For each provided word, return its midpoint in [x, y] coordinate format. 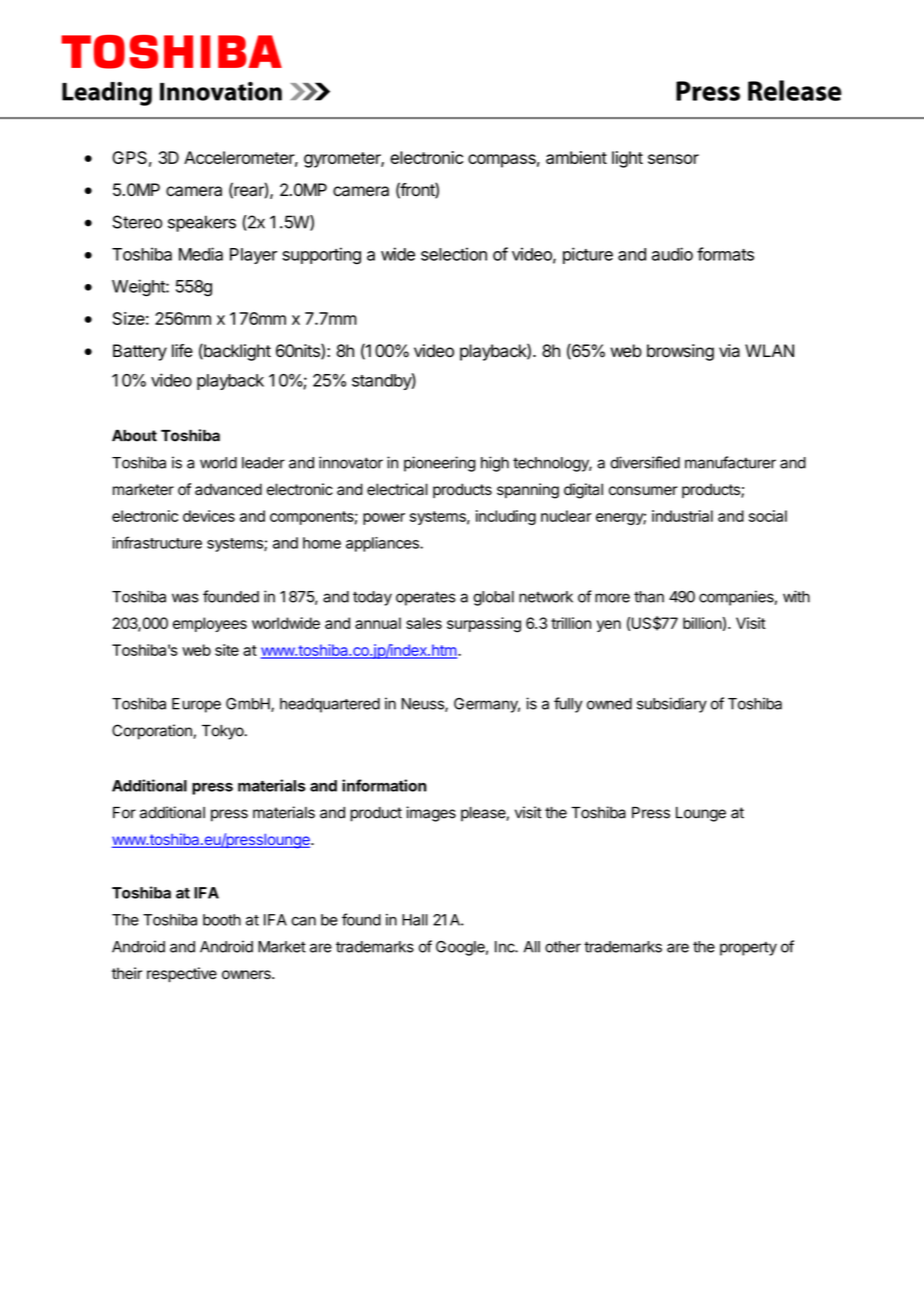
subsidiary [672, 705]
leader [263, 463]
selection [454, 254]
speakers [202, 223]
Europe [196, 705]
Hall [415, 920]
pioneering [440, 464]
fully [568, 705]
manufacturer [730, 462]
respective [182, 974]
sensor [673, 159]
